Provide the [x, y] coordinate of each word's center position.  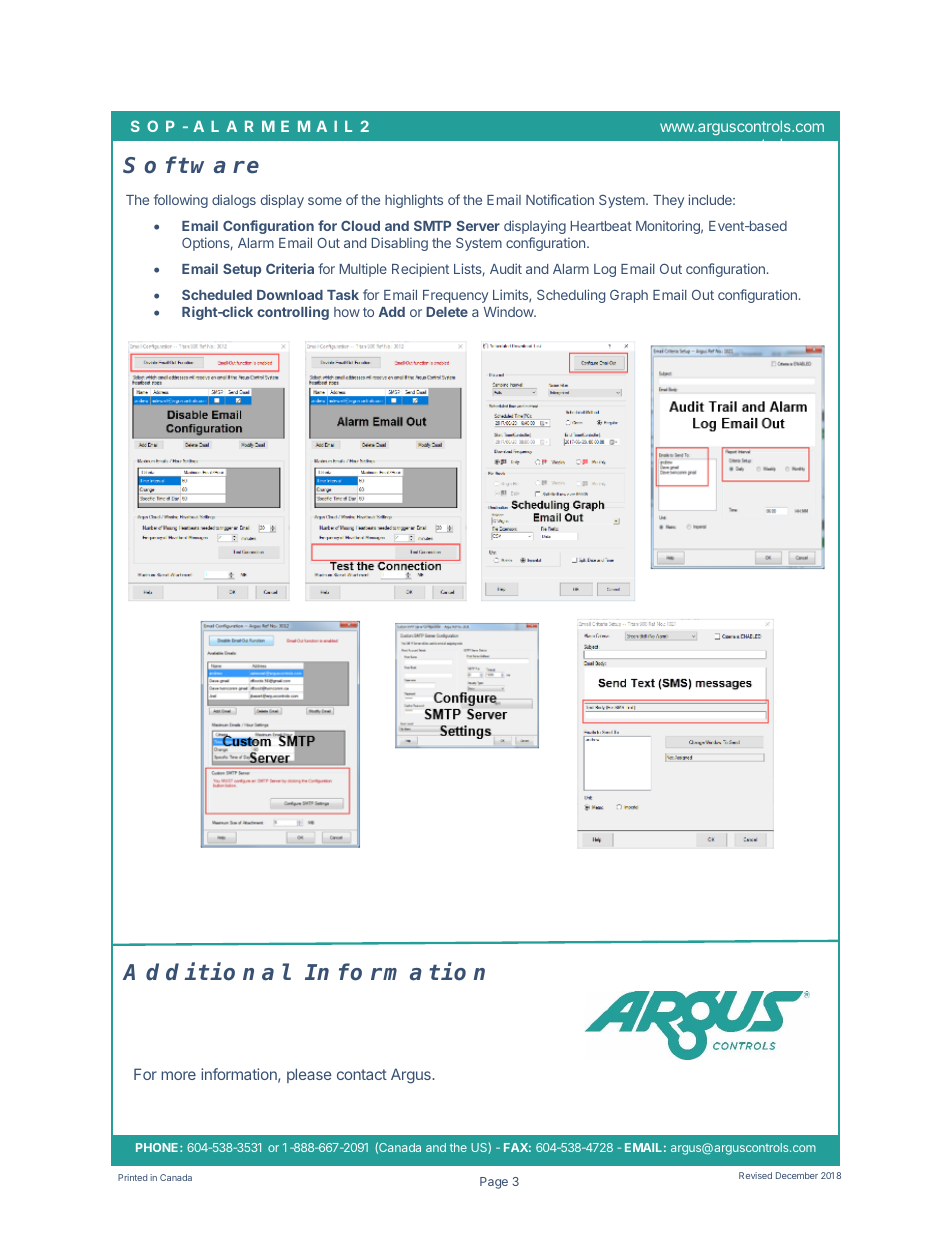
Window [509, 311]
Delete [447, 312]
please [309, 1075]
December [797, 1175]
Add [392, 312]
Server [478, 225]
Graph [629, 296]
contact [362, 1074]
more [178, 1075]
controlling [293, 313]
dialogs [234, 201]
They [668, 201]
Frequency [455, 296]
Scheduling [571, 296]
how [347, 312]
